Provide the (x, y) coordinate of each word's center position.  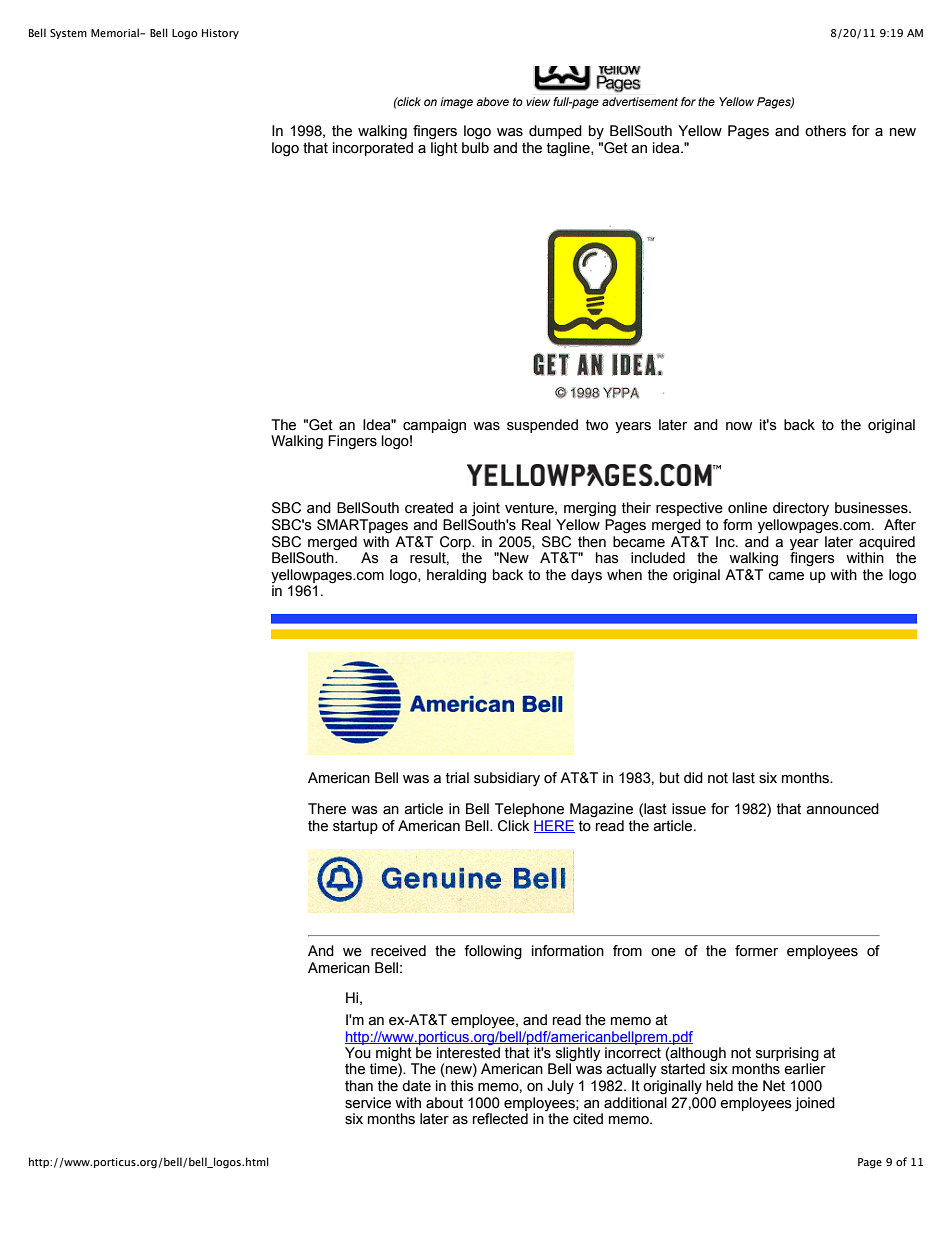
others (825, 131)
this (462, 1086)
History (220, 34)
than (359, 1086)
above (492, 101)
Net (774, 1086)
